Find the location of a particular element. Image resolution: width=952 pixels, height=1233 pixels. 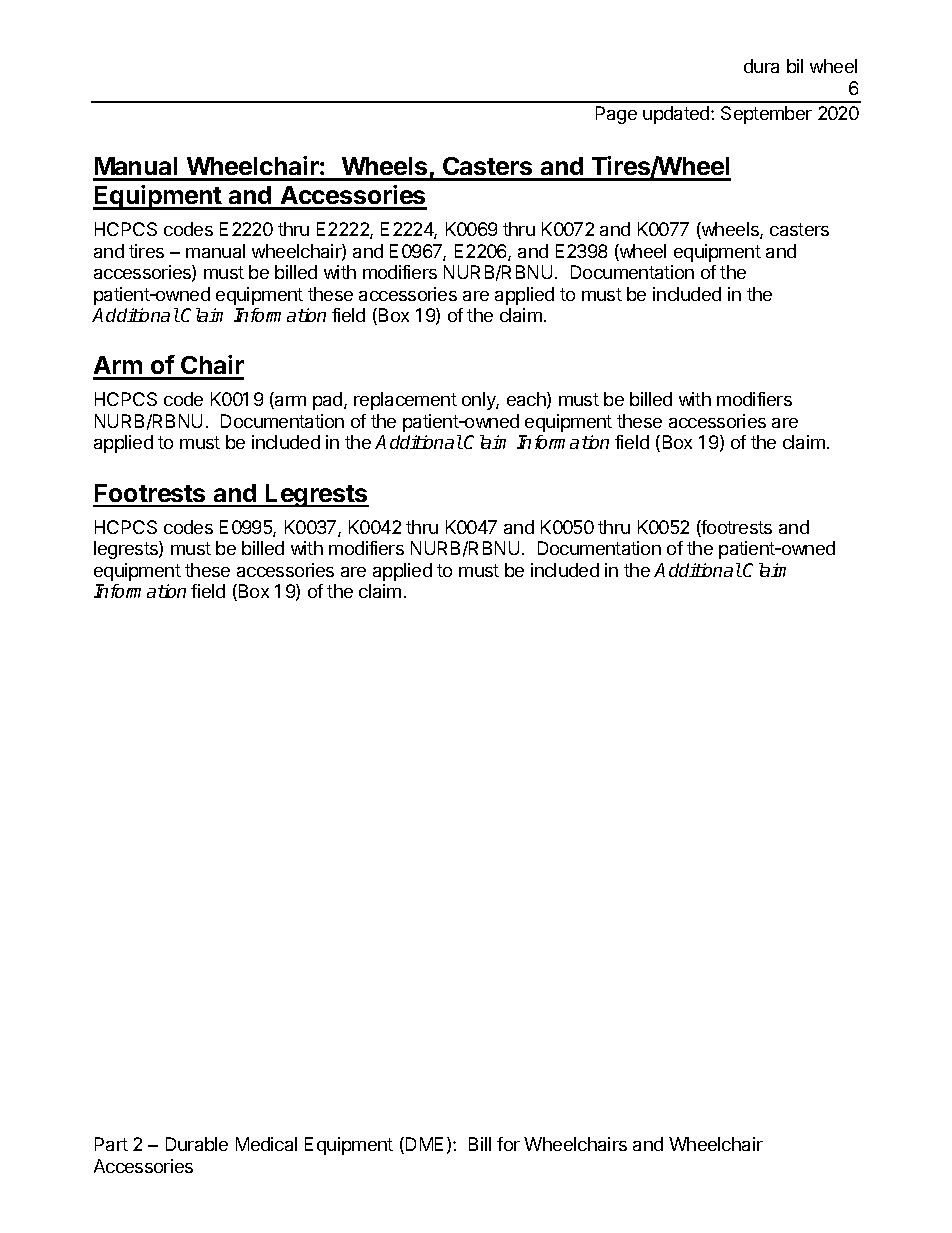

pad is located at coordinates (329, 401).
